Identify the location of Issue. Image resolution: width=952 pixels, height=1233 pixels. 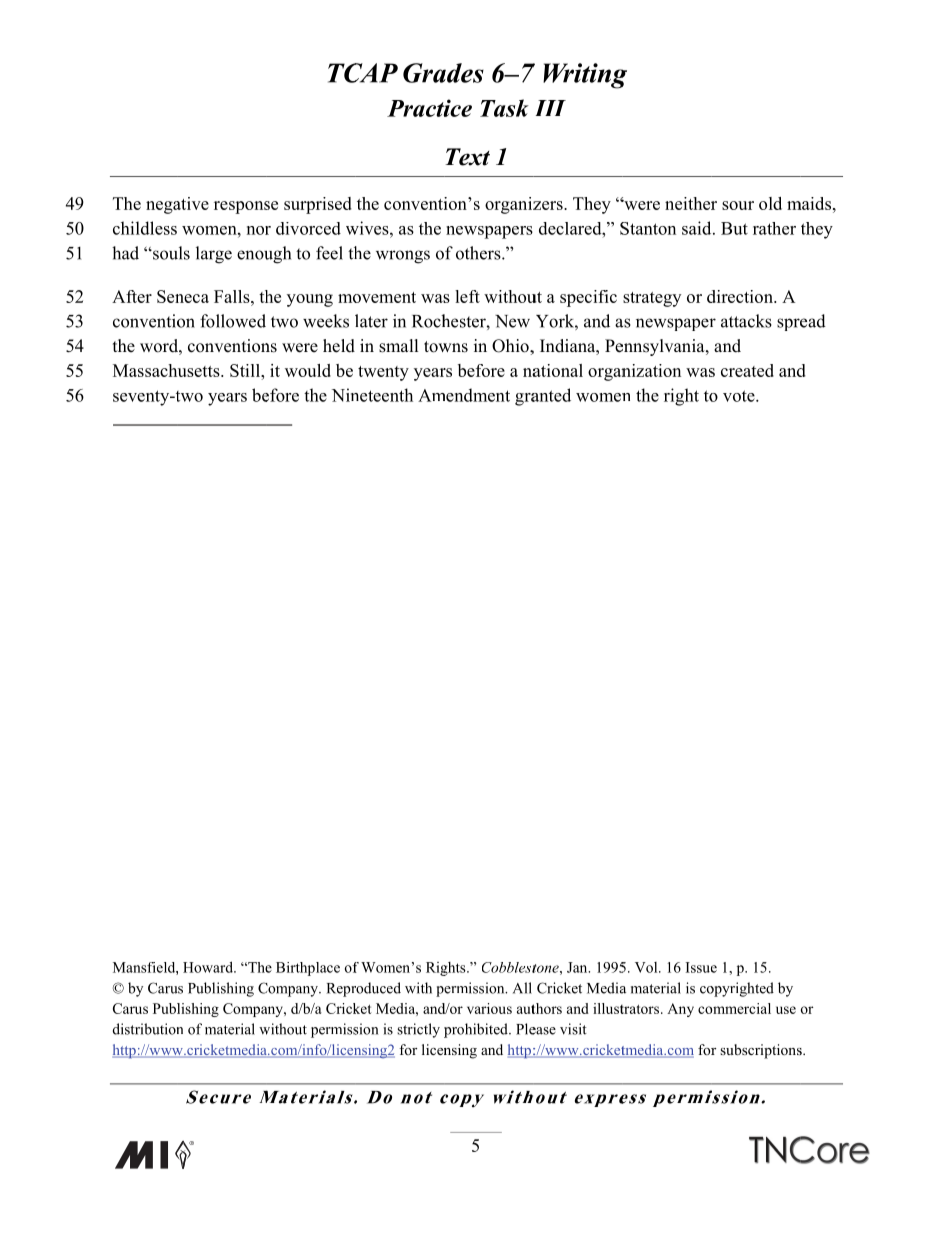
(701, 967).
